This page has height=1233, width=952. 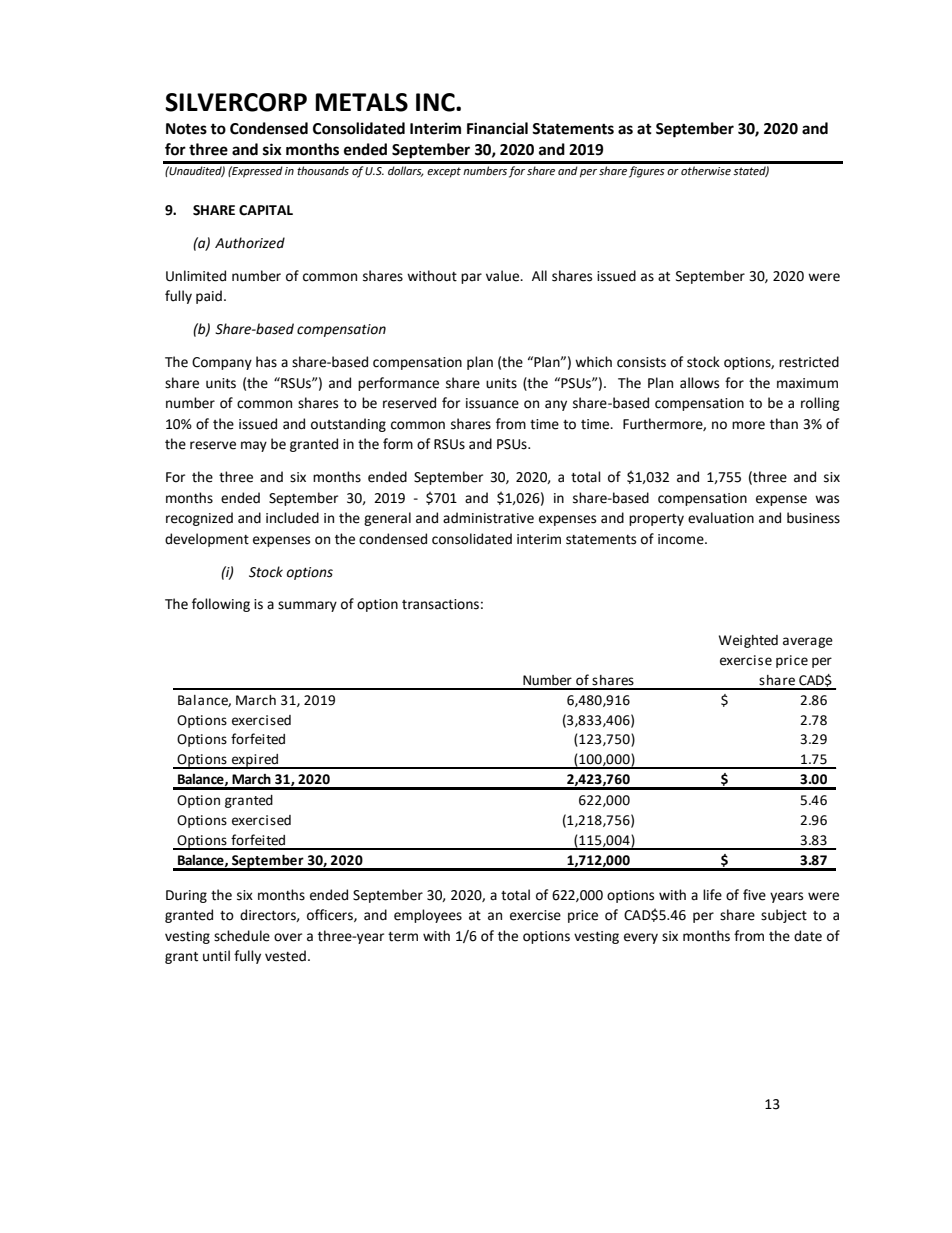 I want to click on has, so click(x=266, y=362).
